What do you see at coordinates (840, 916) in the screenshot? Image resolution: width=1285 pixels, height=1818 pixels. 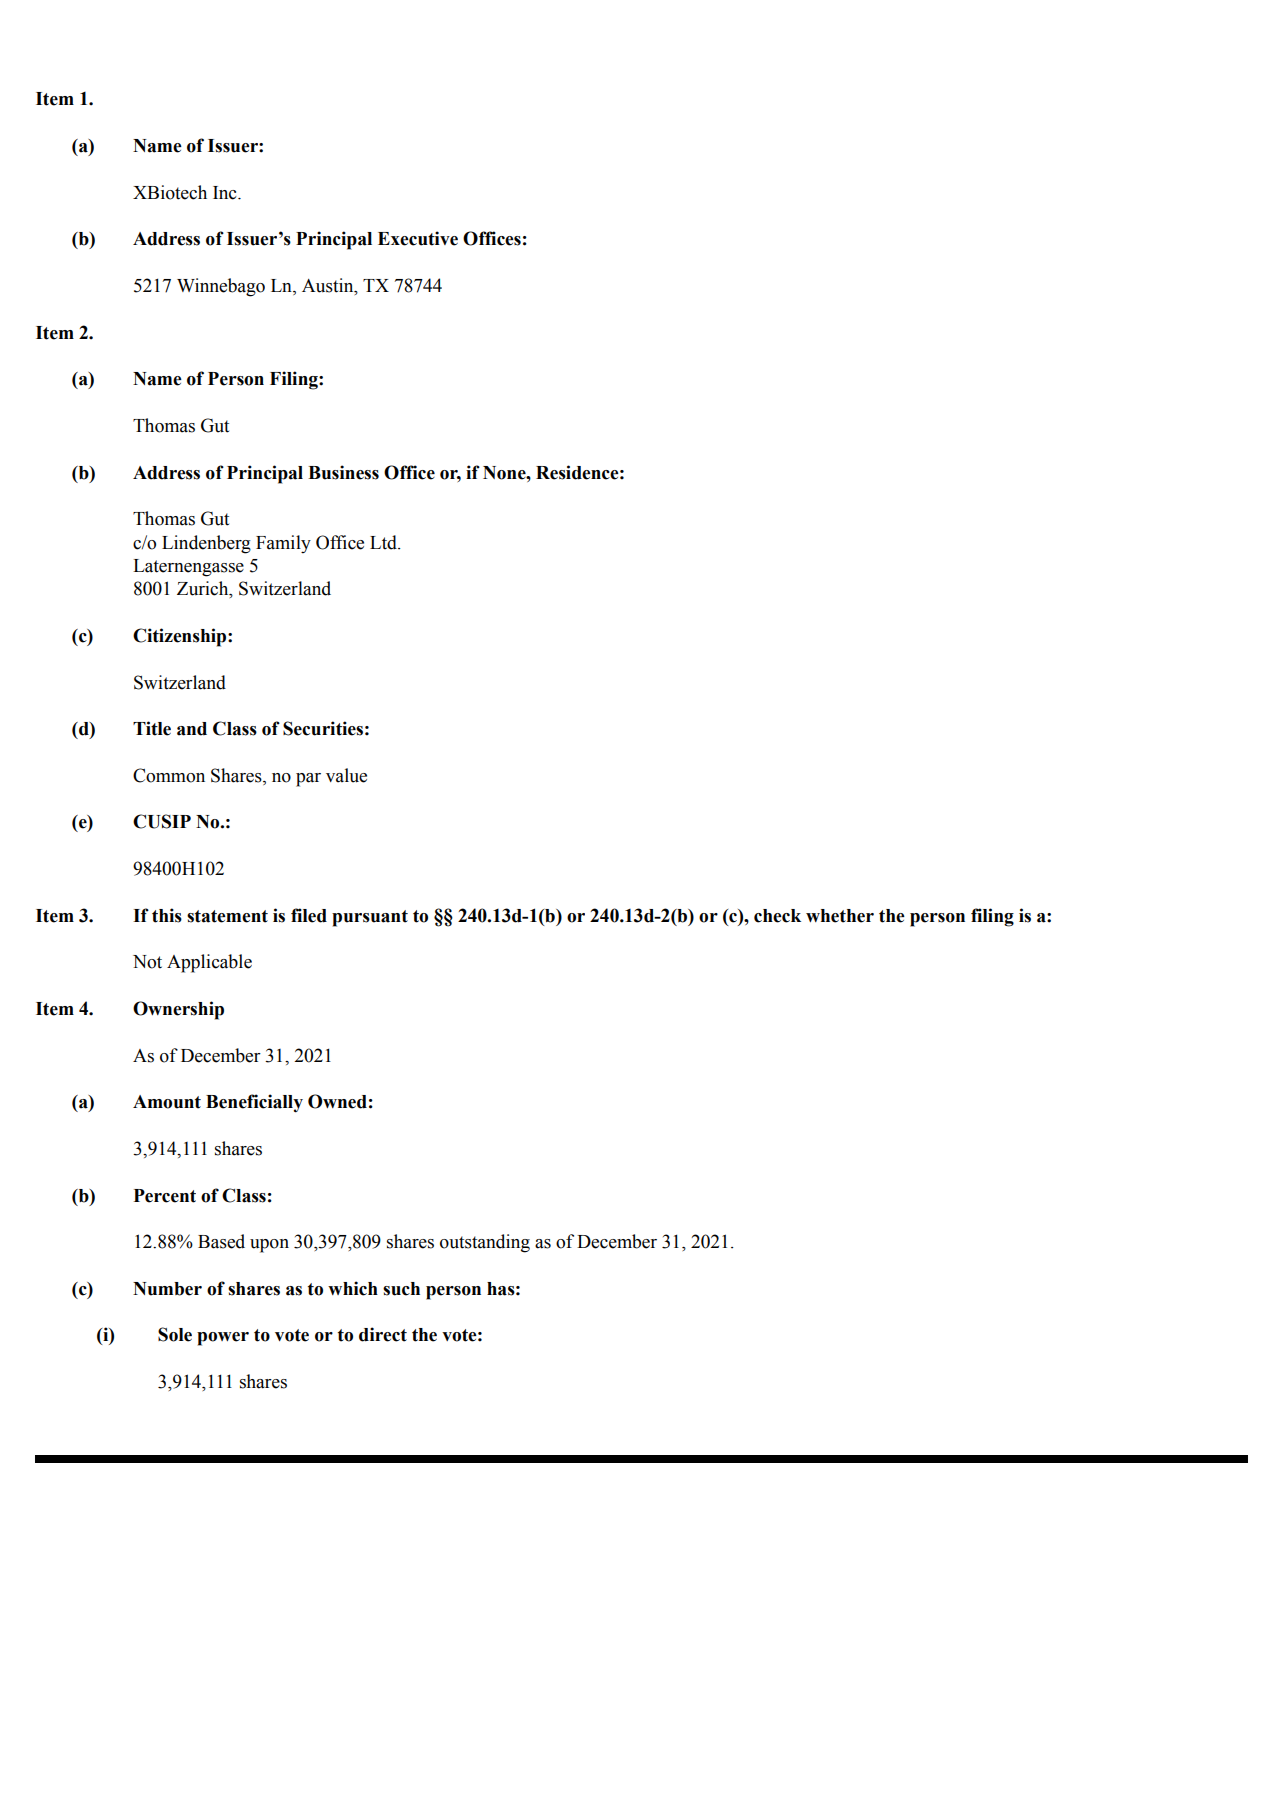 I see `whether` at bounding box center [840, 916].
